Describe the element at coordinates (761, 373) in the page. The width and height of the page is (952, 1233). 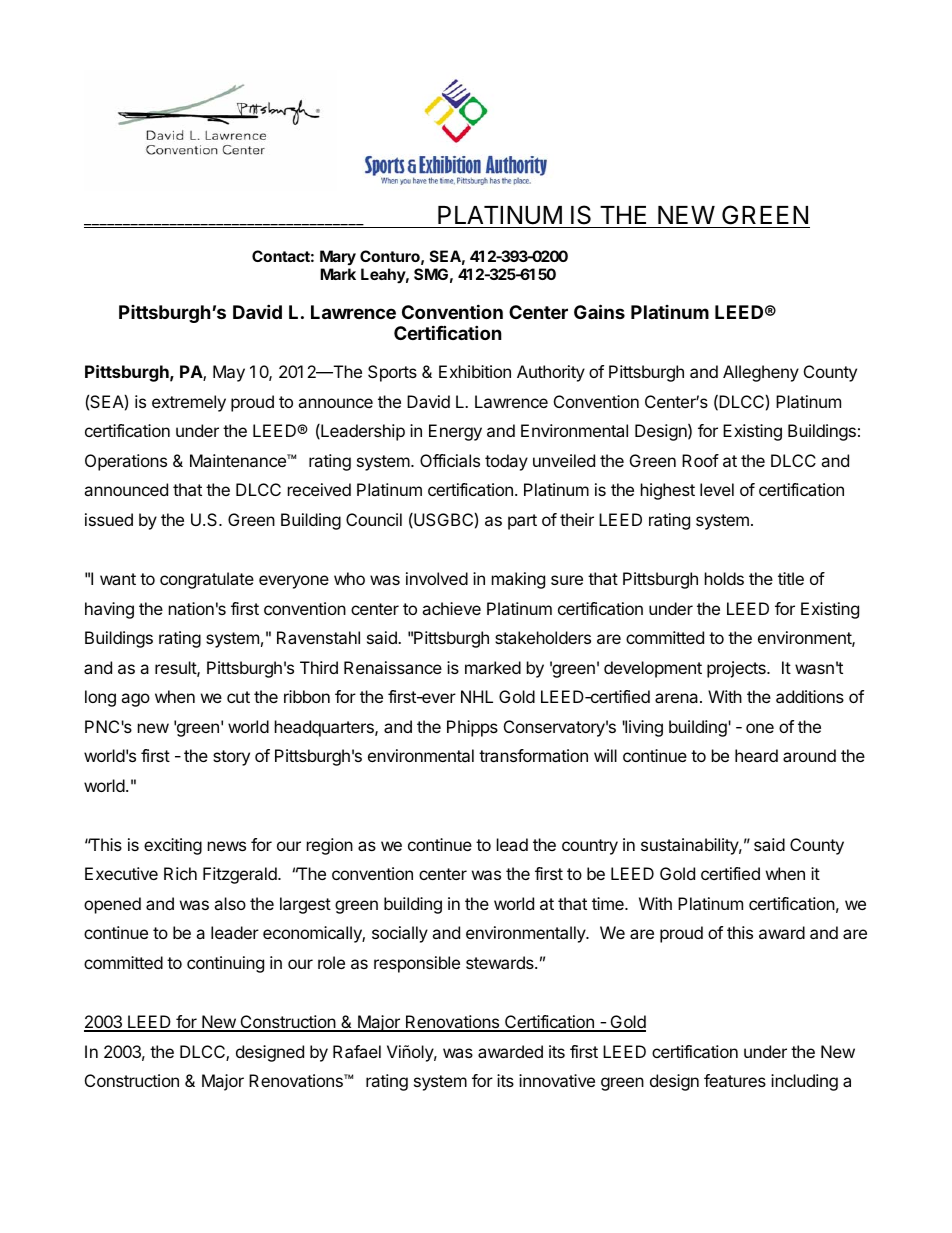
I see `Allegheny` at that location.
